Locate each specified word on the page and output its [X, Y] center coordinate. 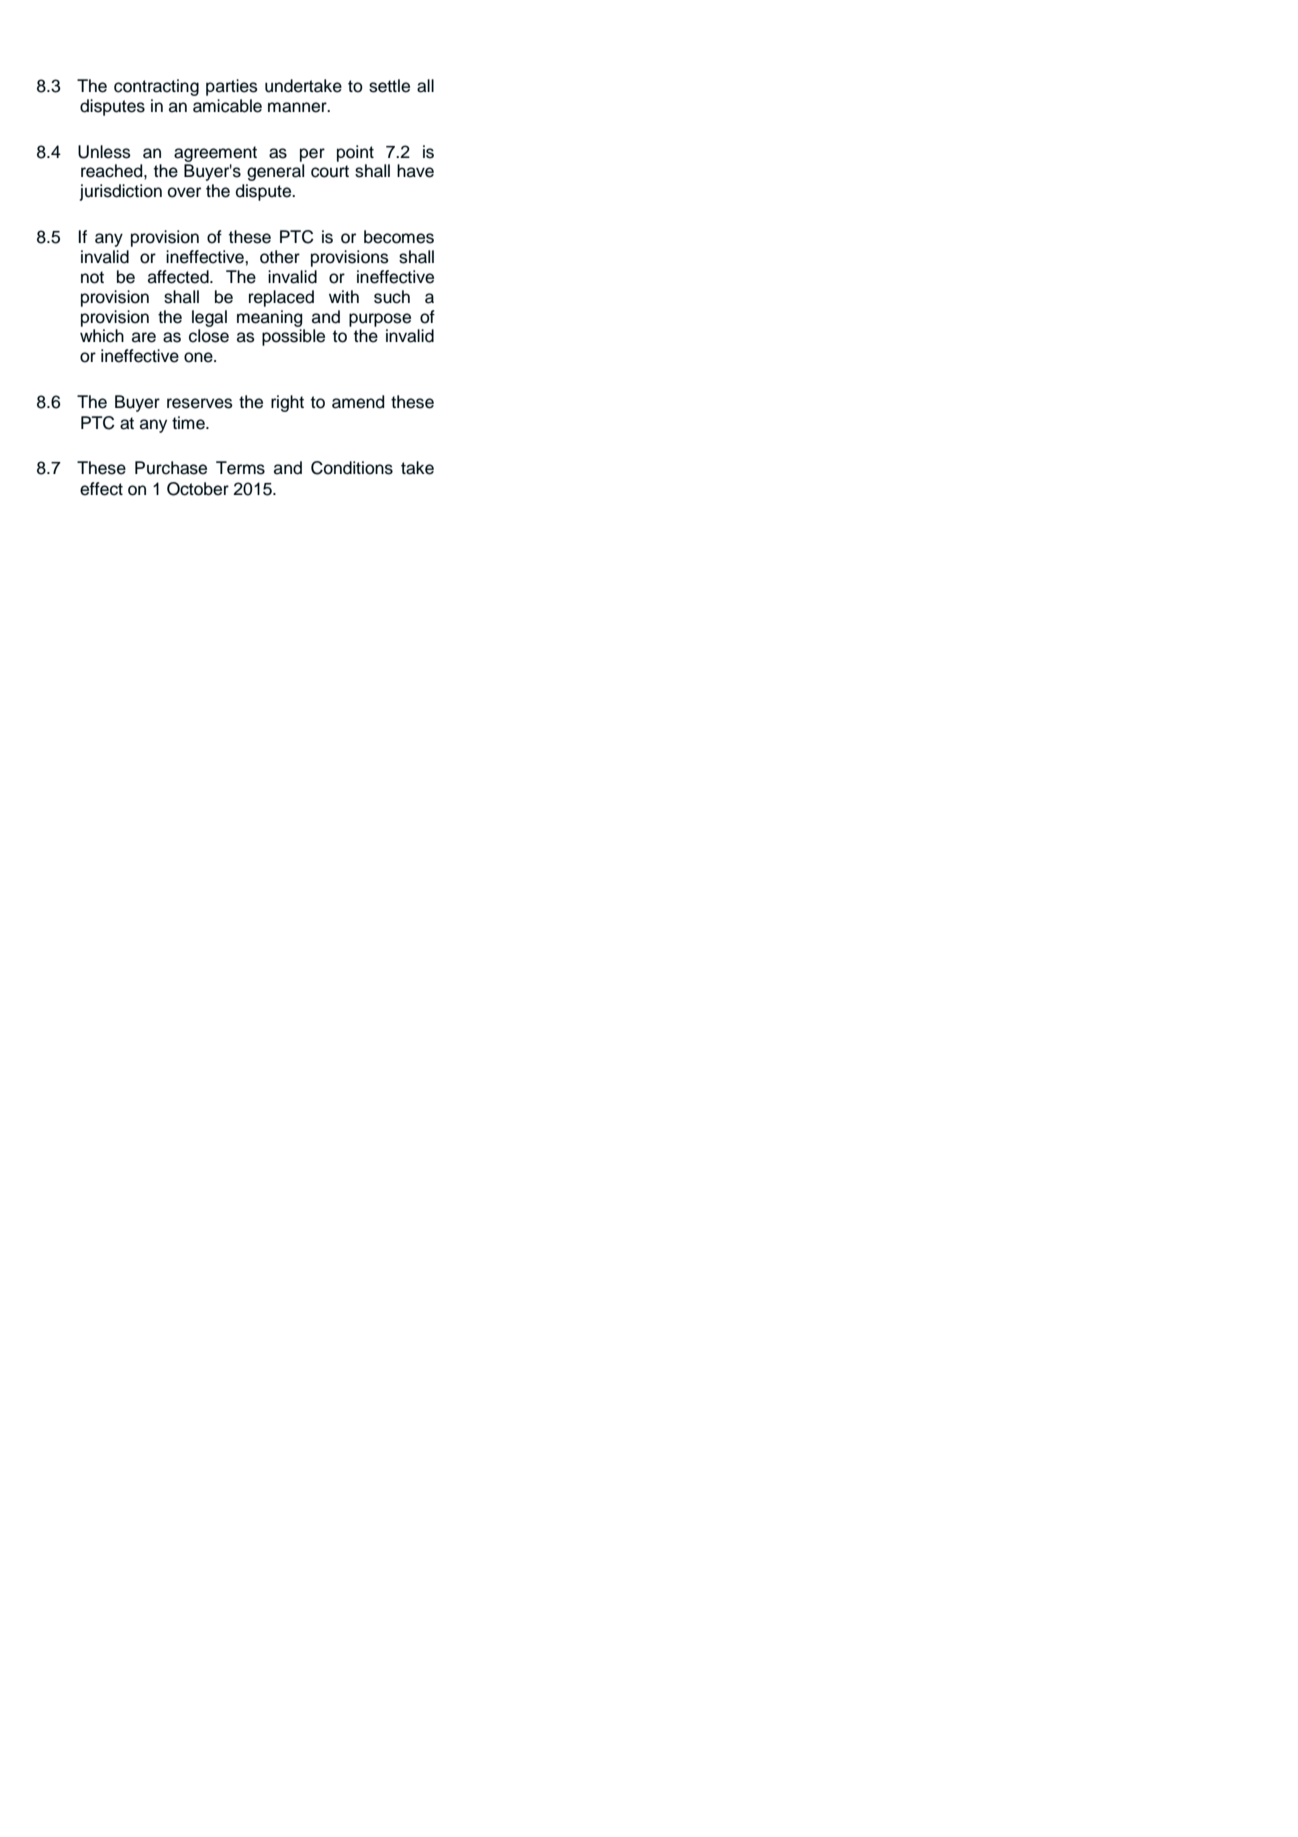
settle [389, 86]
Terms [240, 468]
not [92, 277]
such [392, 297]
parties [232, 87]
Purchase [171, 468]
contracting [156, 87]
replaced [281, 298]
